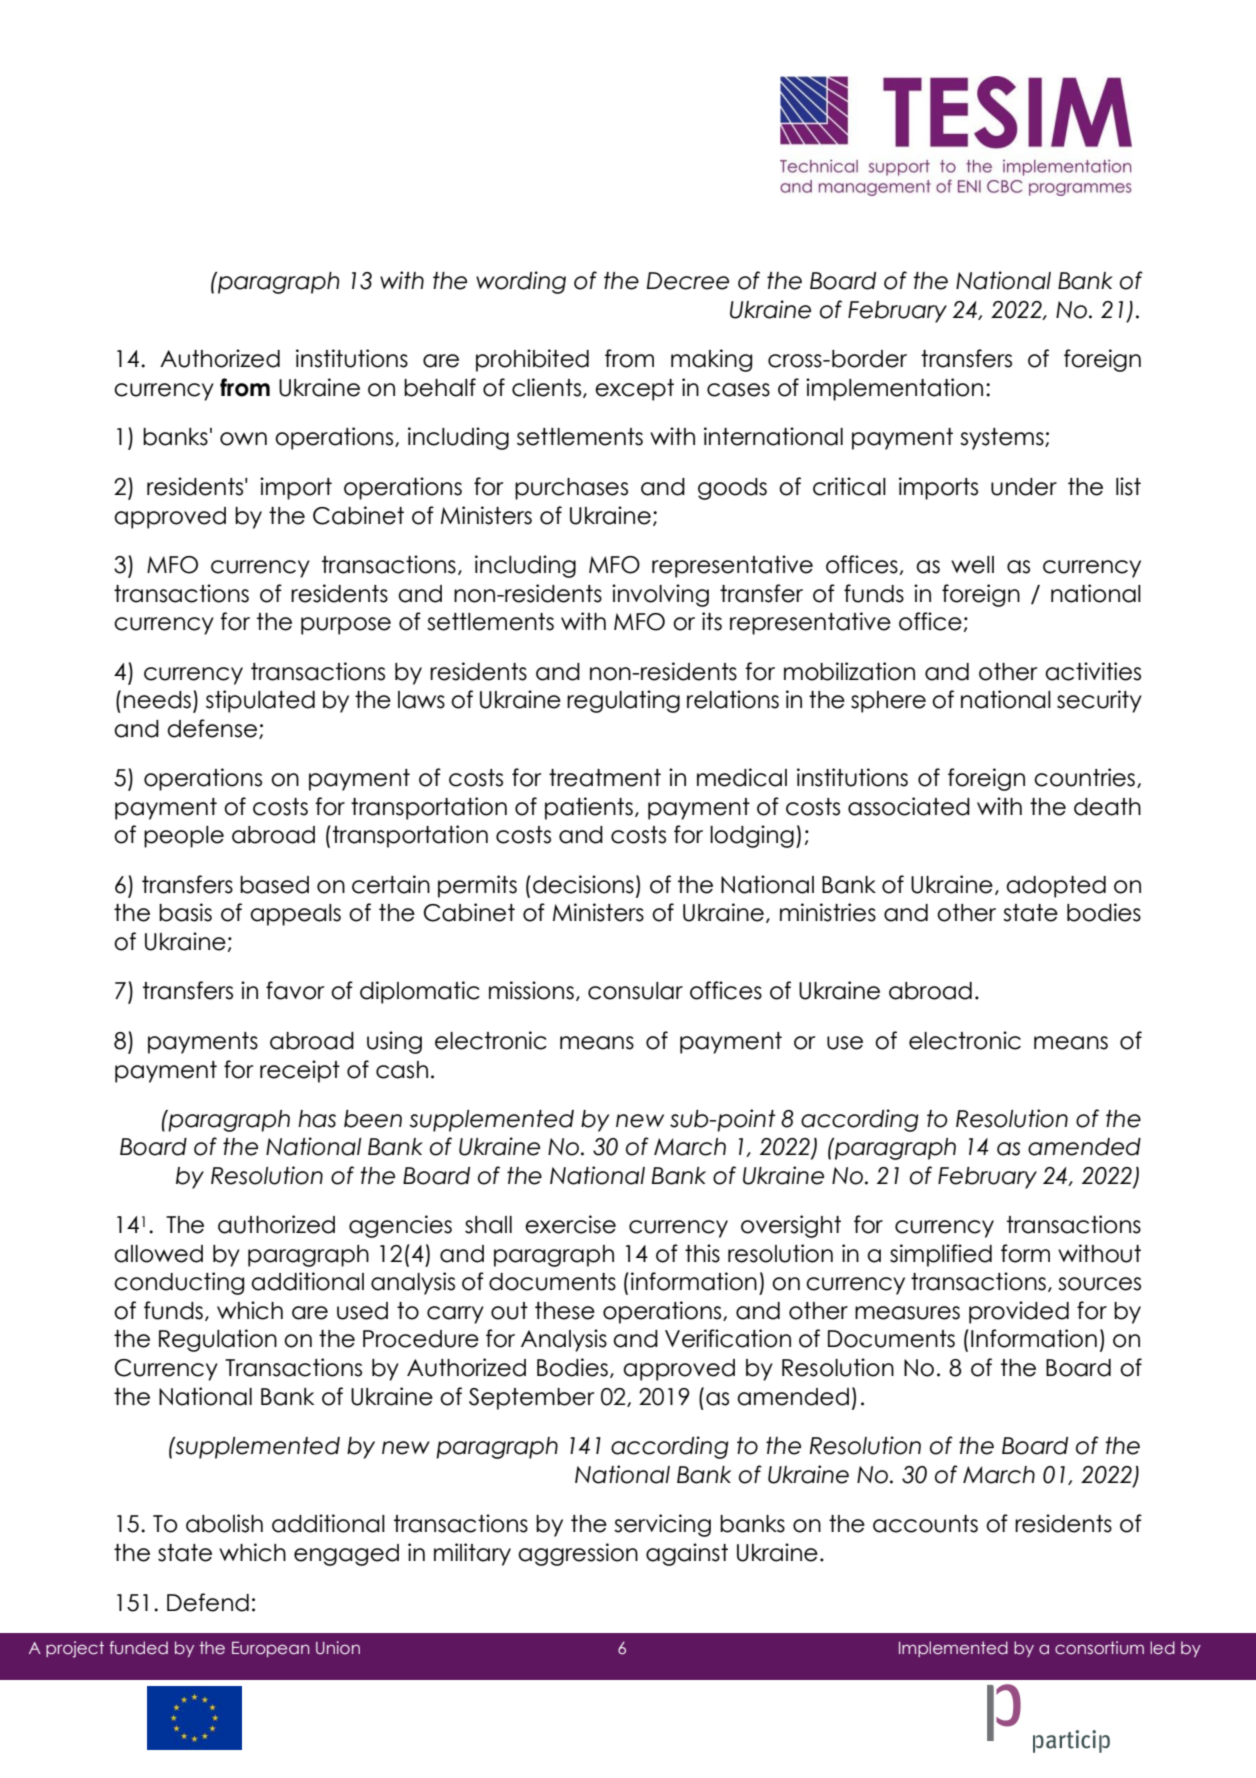 The width and height of the document is (1256, 1778). I want to click on Defend, so click(208, 1602).
